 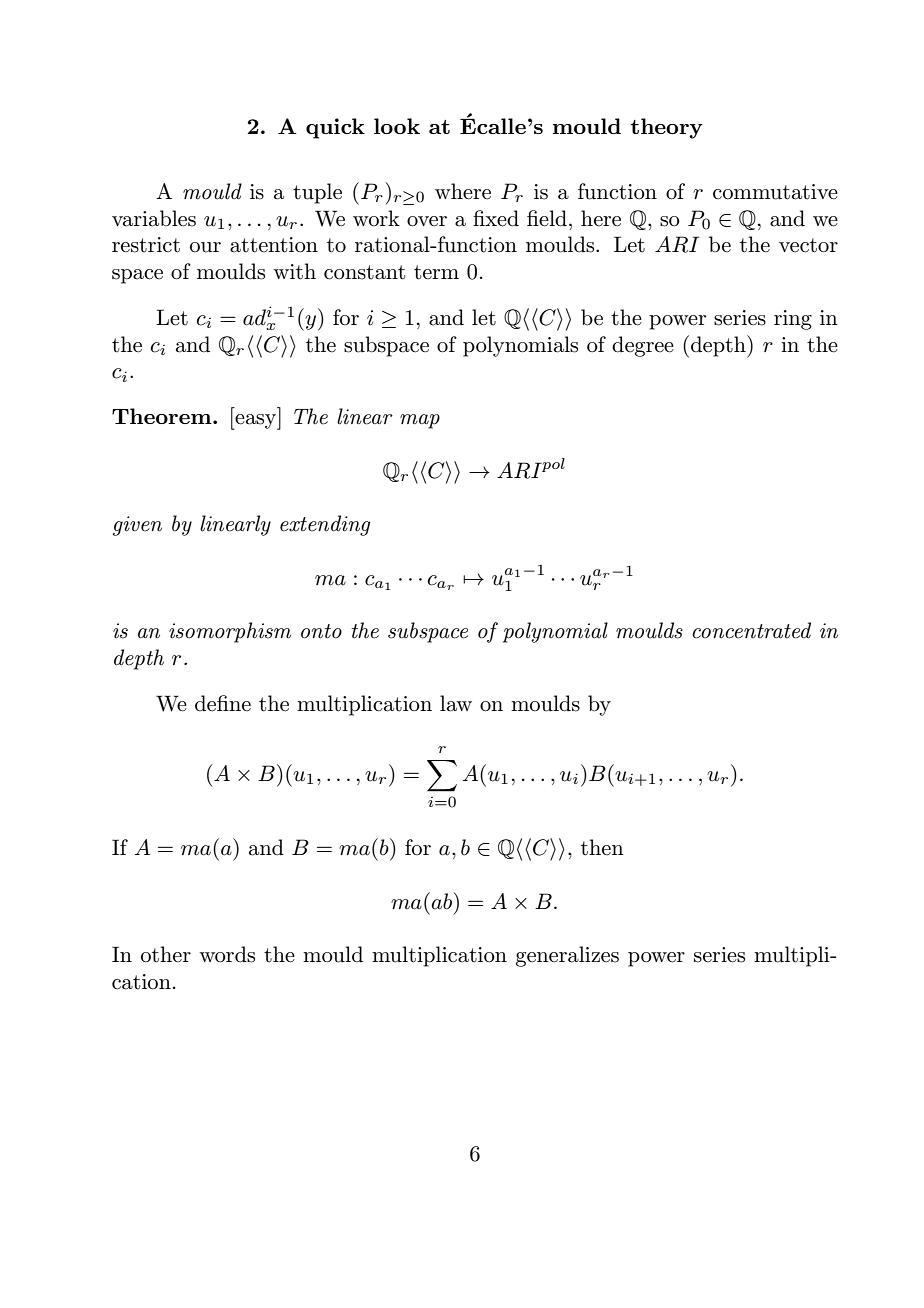 I want to click on words, so click(x=227, y=954).
